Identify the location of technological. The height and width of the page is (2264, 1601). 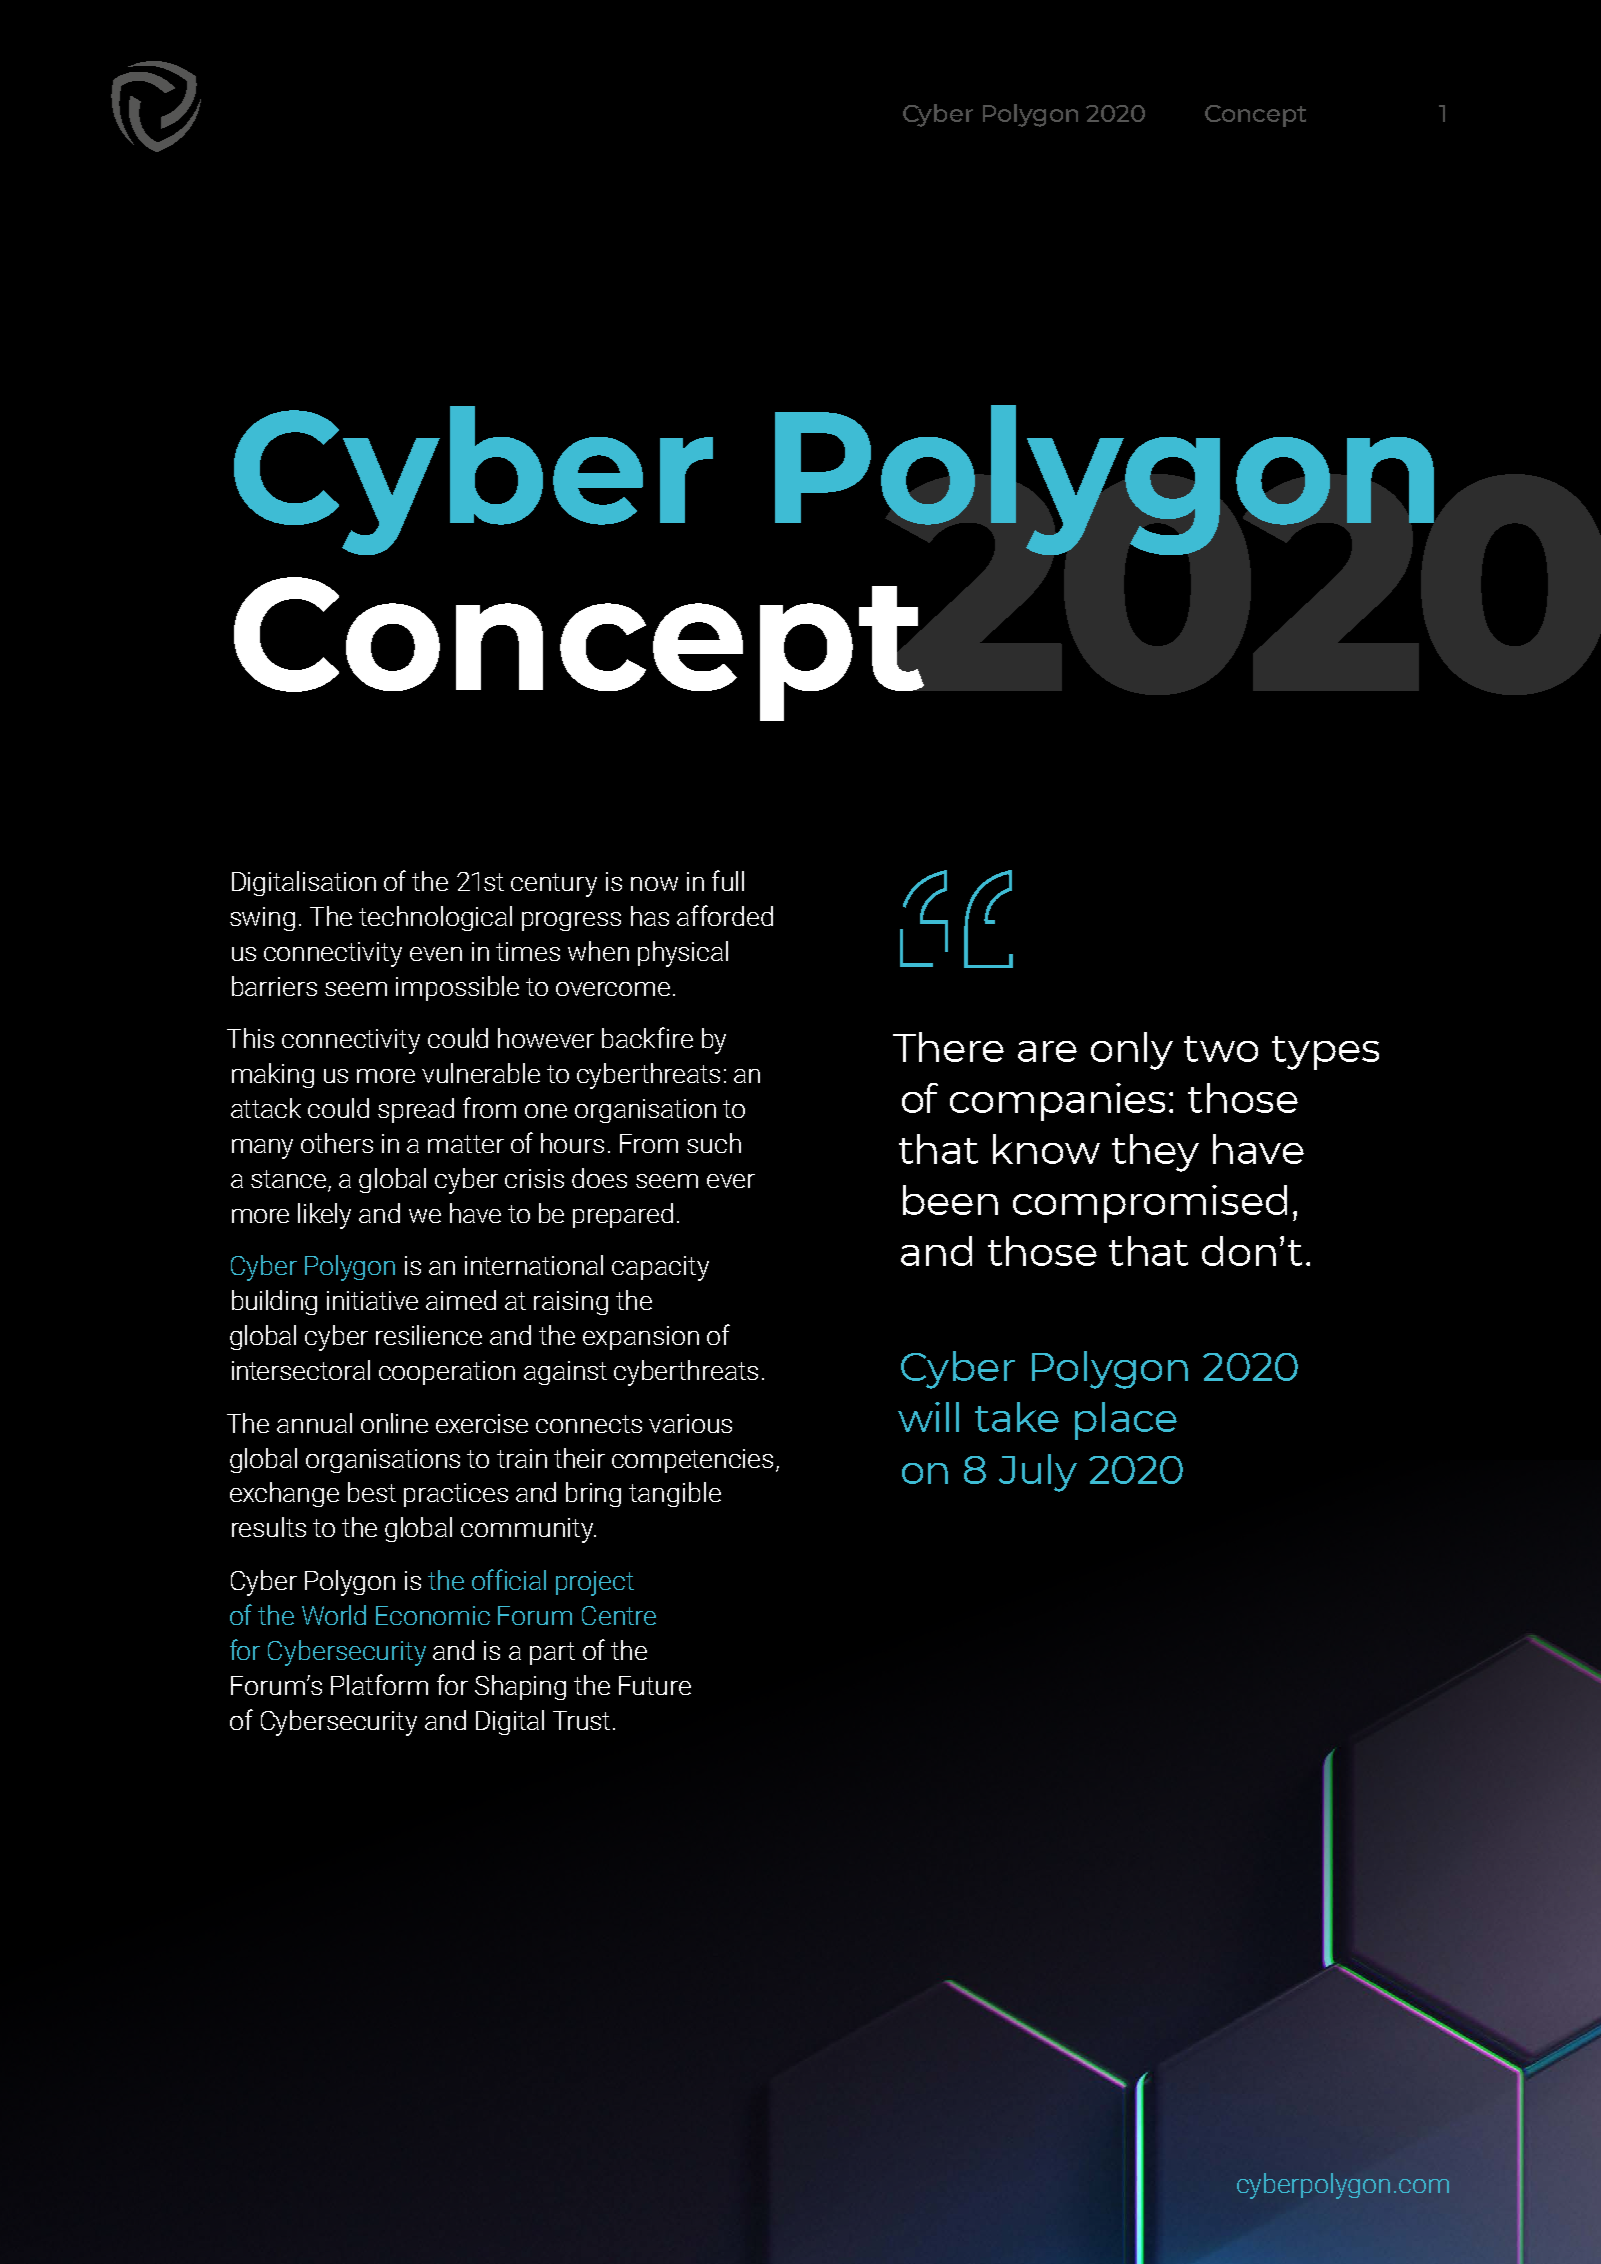
(435, 918).
